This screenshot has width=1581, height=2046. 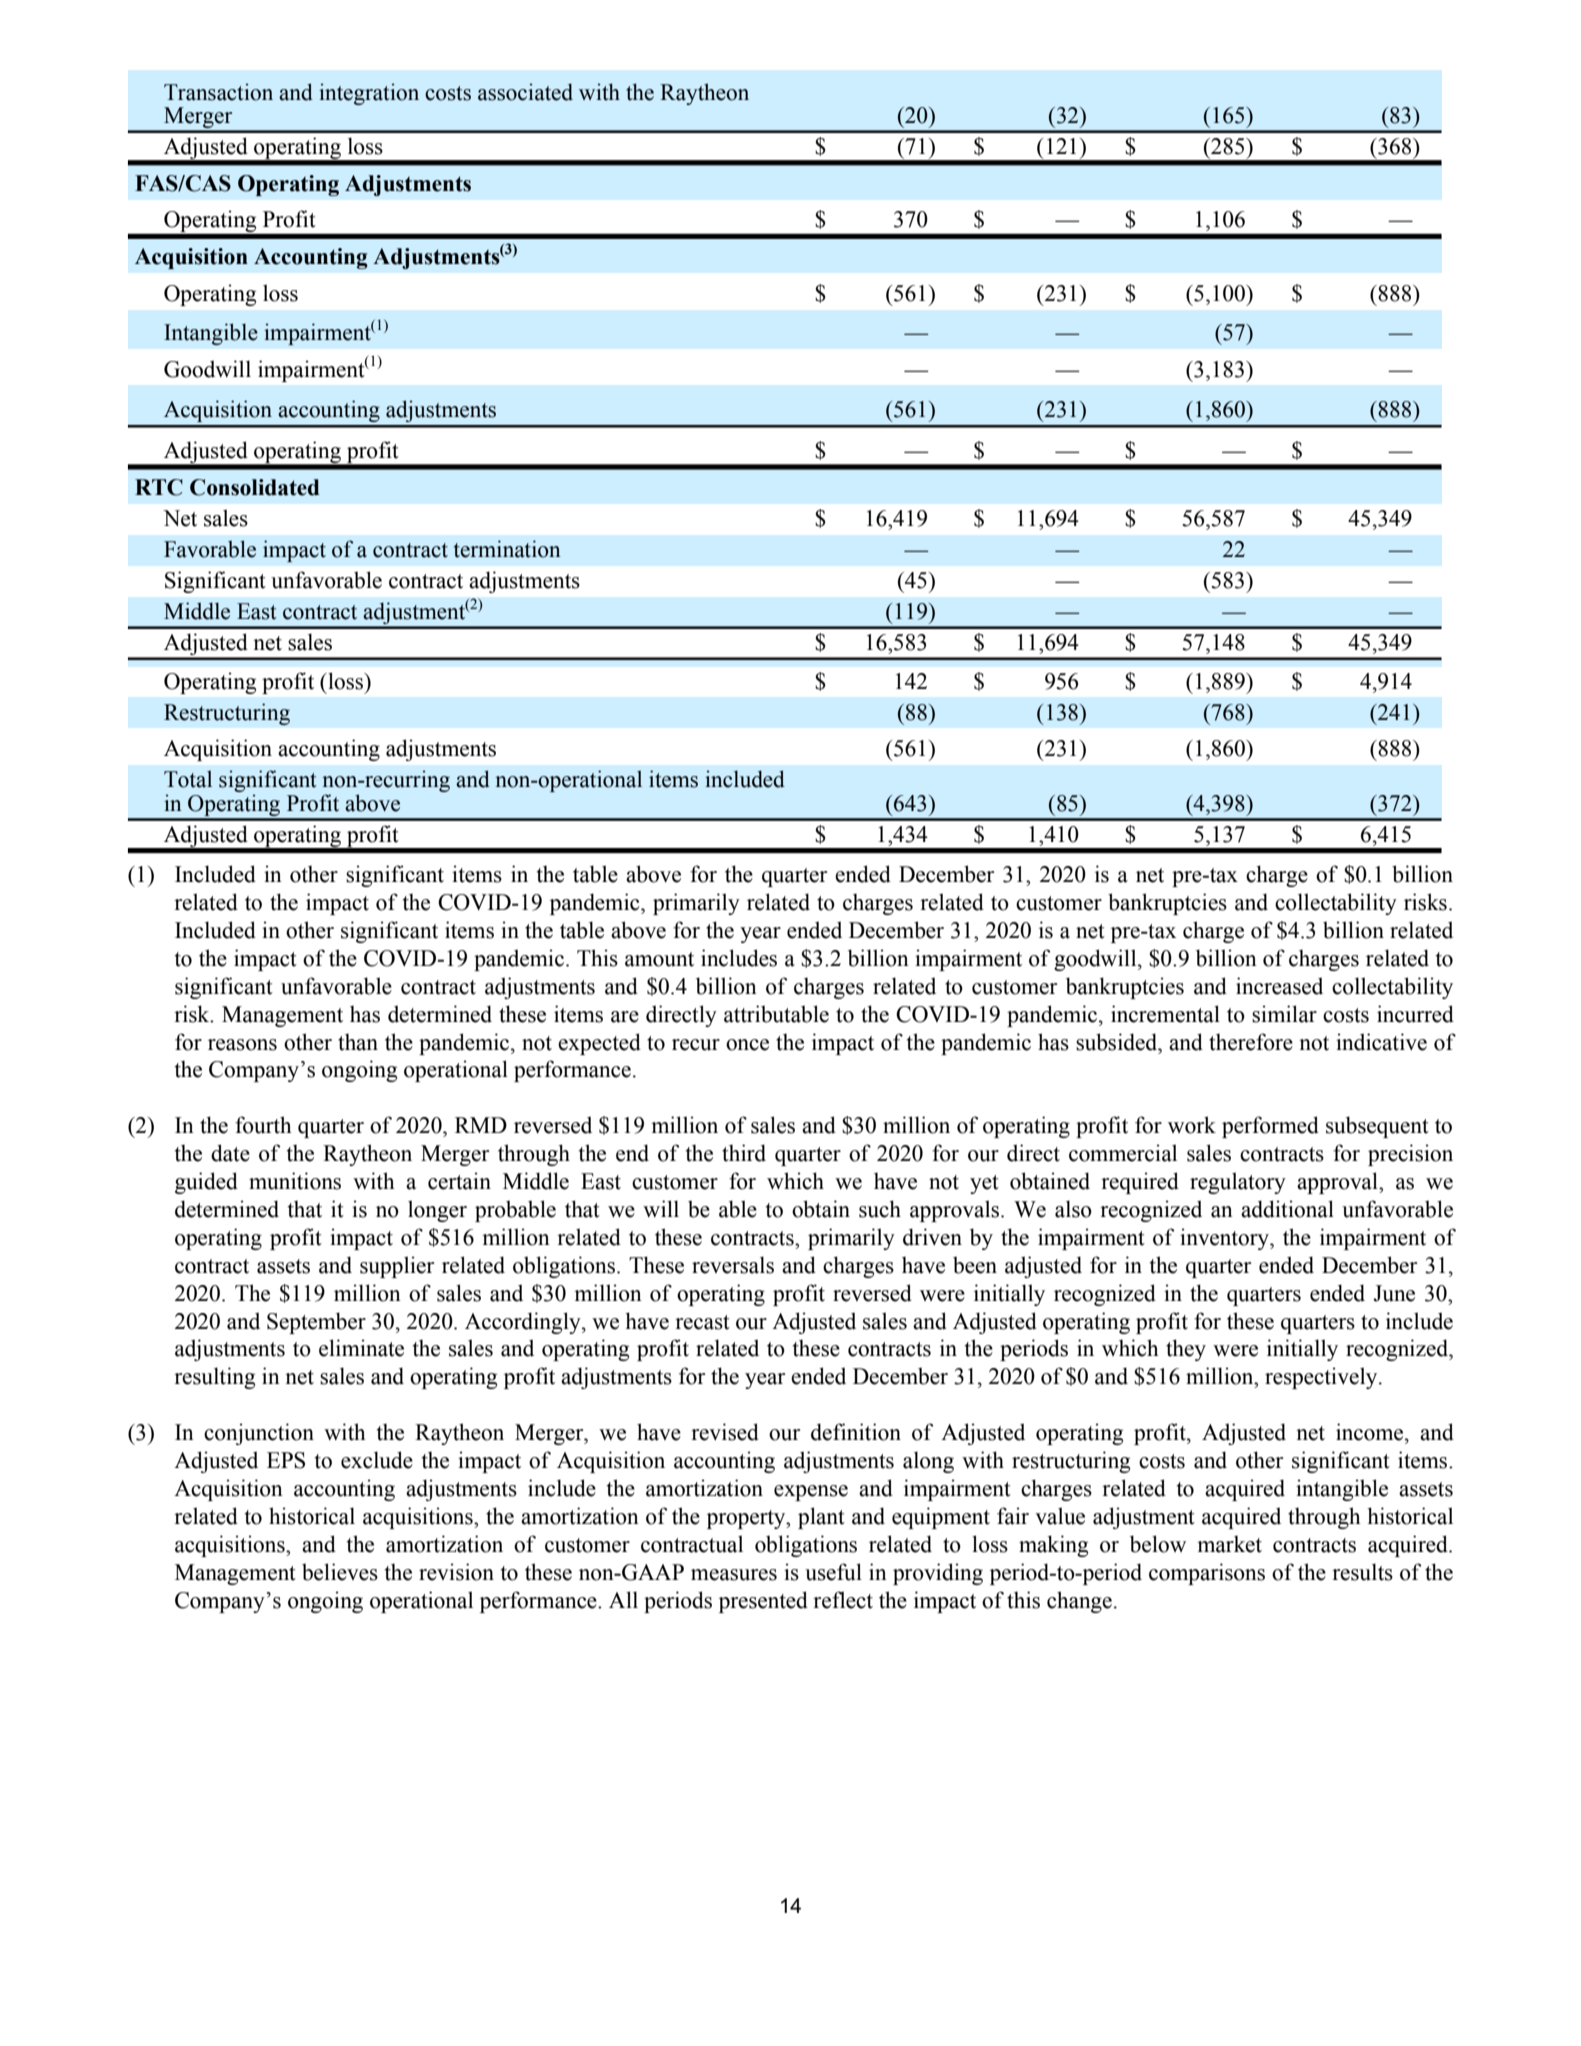 I want to click on useful, so click(x=833, y=1572).
